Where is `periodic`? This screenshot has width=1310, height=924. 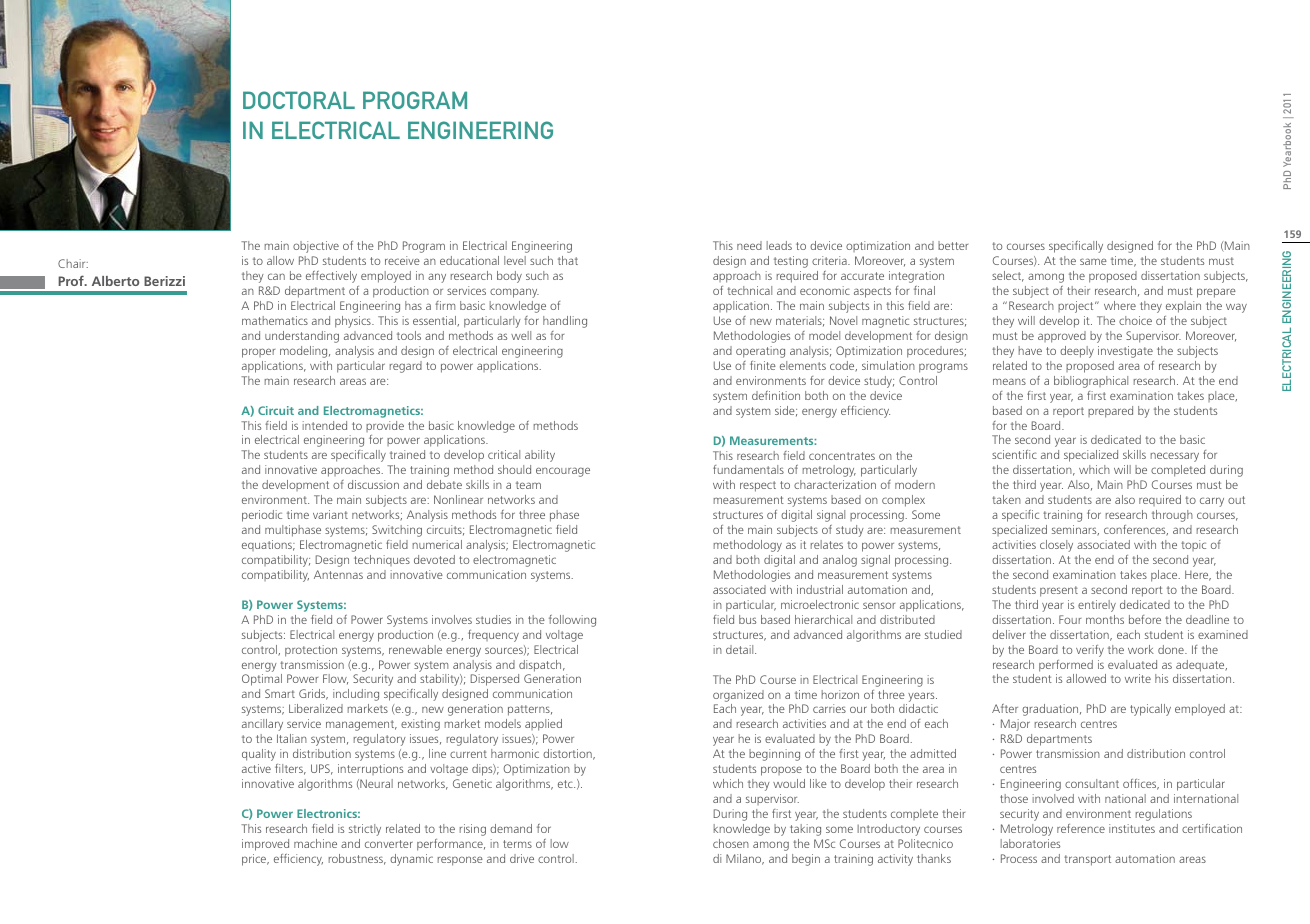
periodic is located at coordinates (262, 516).
